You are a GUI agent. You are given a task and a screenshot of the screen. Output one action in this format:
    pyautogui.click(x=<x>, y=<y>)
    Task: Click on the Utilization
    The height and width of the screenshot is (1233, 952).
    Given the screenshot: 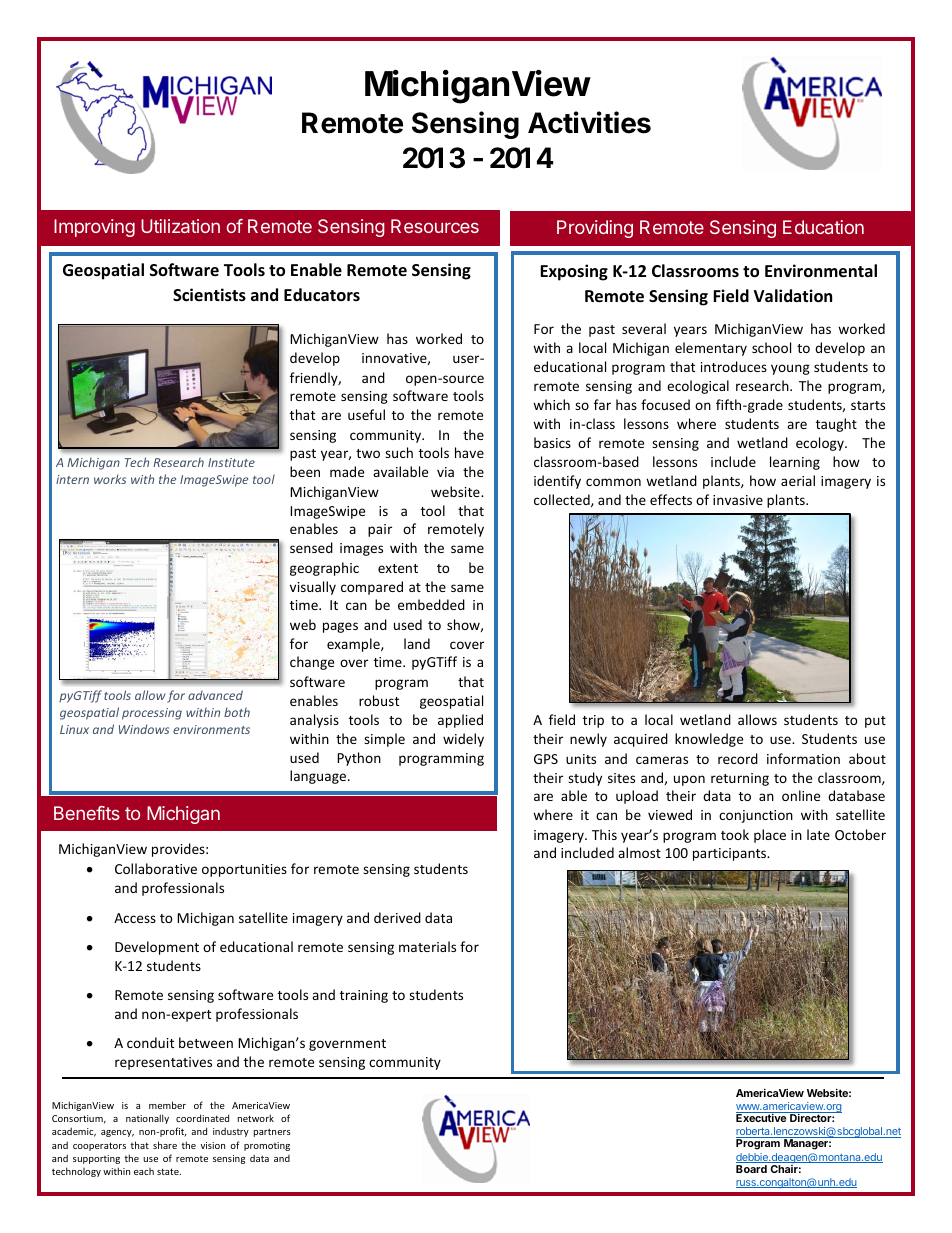 What is the action you would take?
    pyautogui.click(x=180, y=226)
